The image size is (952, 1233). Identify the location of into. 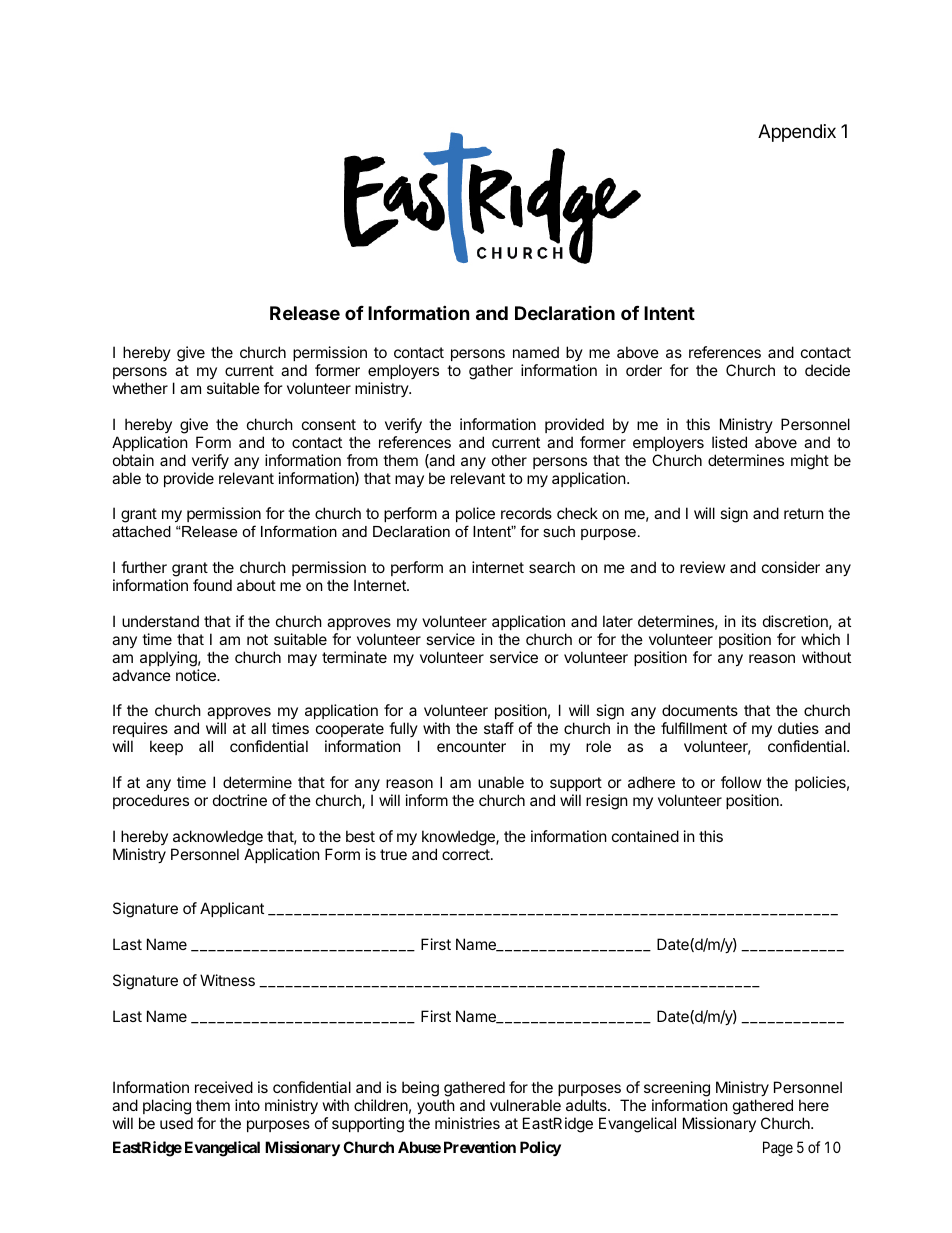
(247, 1105).
